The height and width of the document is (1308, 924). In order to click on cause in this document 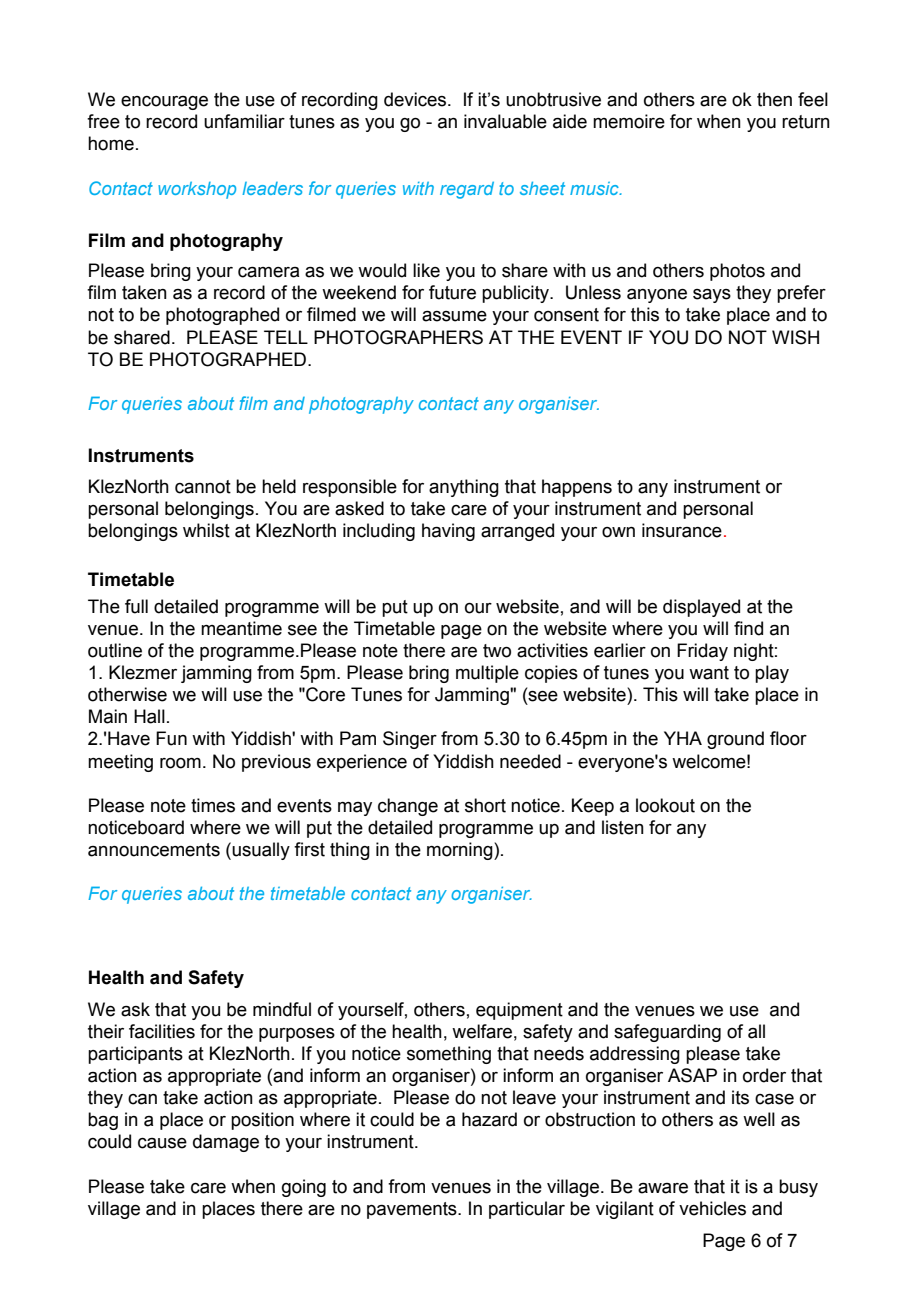, I will do `click(162, 1143)`.
